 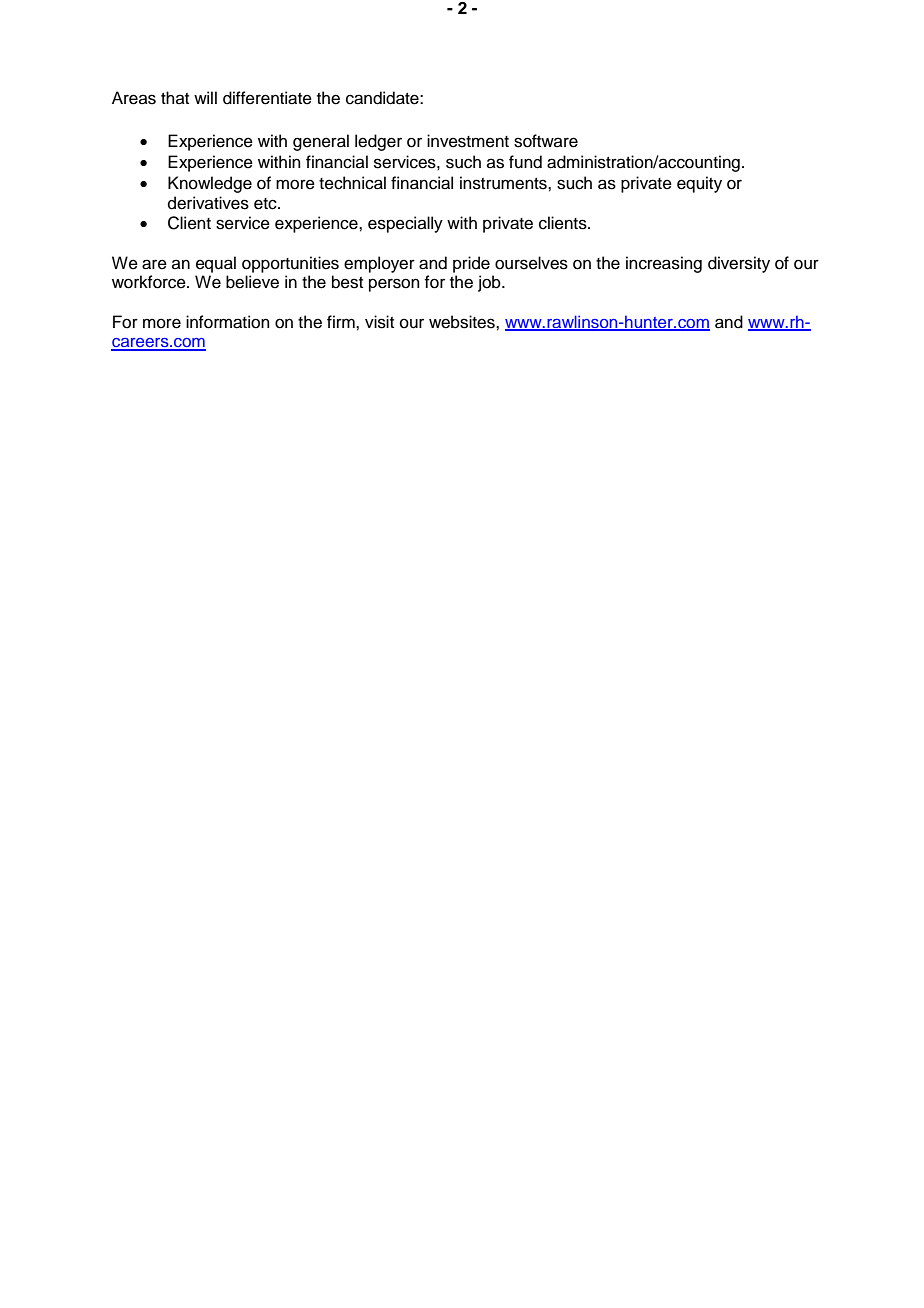 I want to click on information, so click(x=228, y=322).
